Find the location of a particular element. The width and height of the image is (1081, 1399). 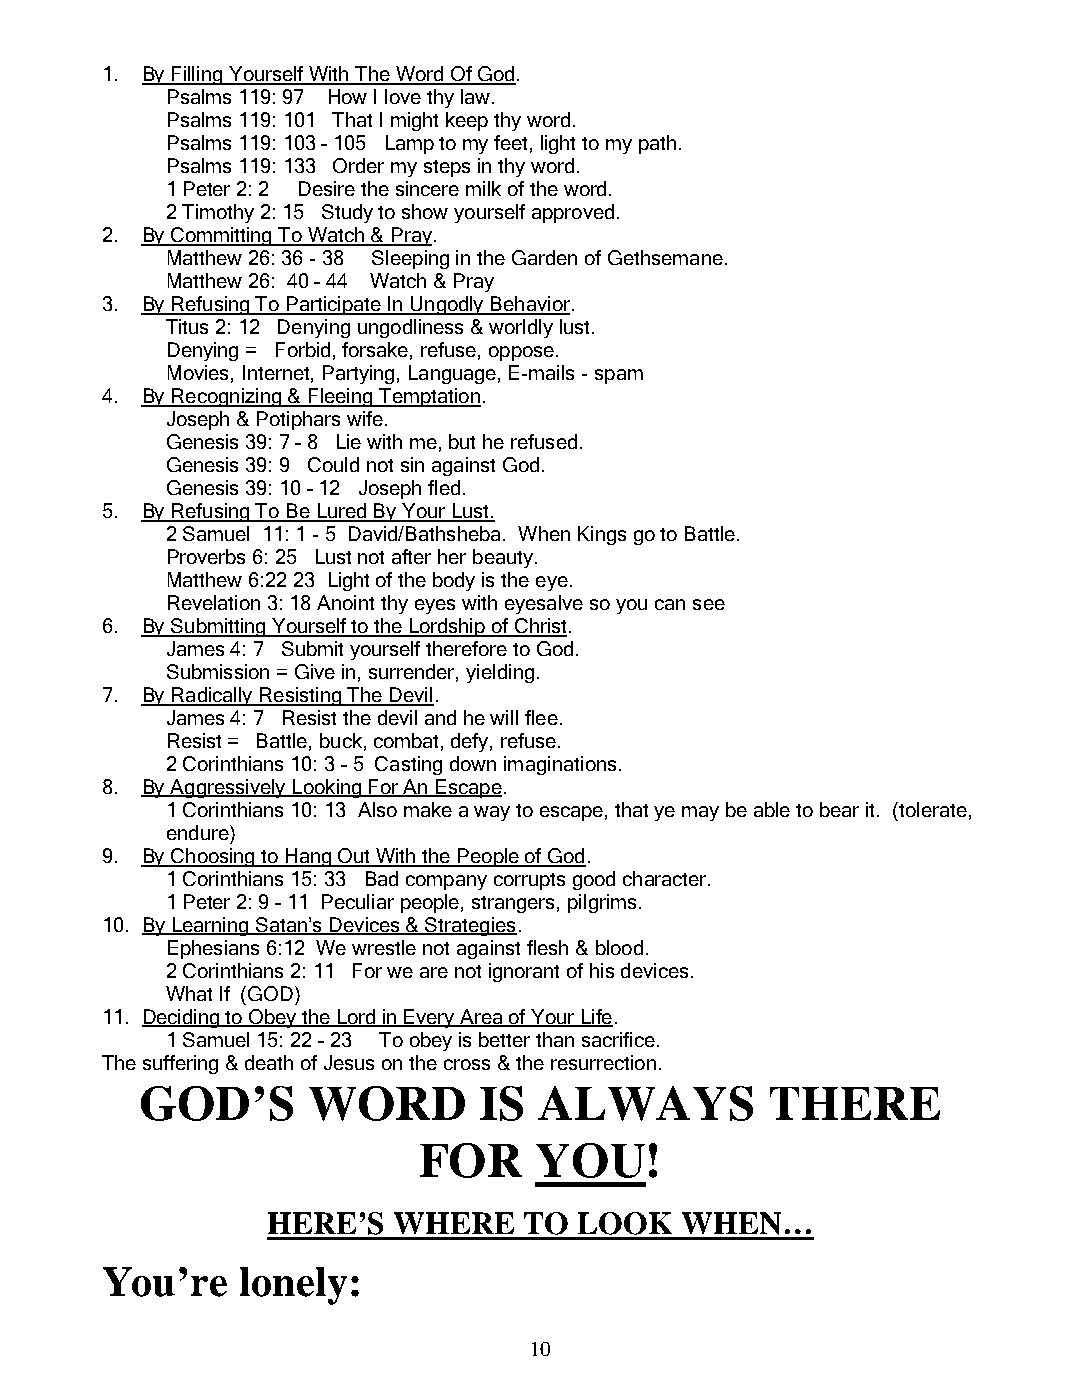

resurrection is located at coordinates (603, 1062).
